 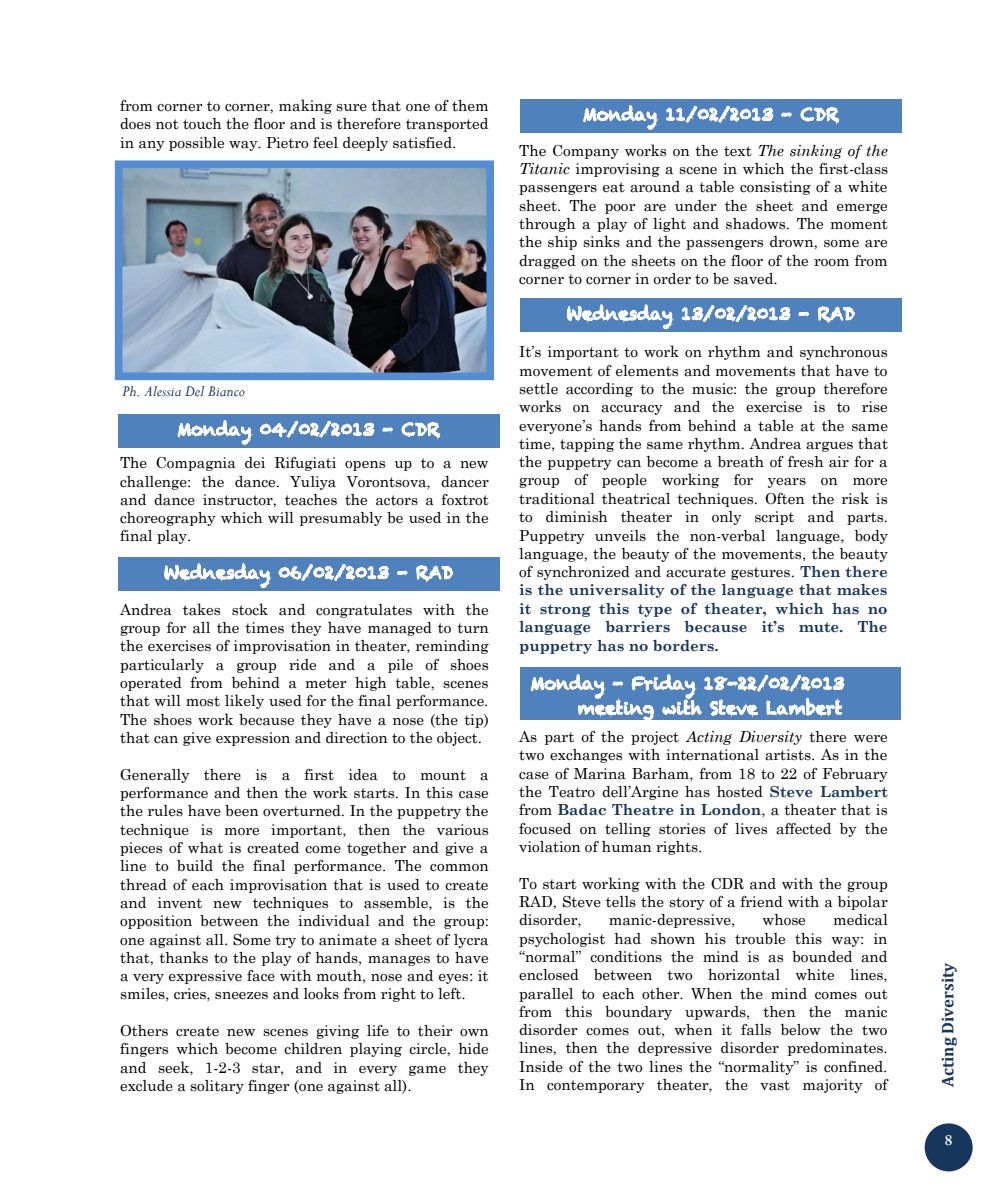 What do you see at coordinates (784, 499) in the page?
I see `Often` at bounding box center [784, 499].
